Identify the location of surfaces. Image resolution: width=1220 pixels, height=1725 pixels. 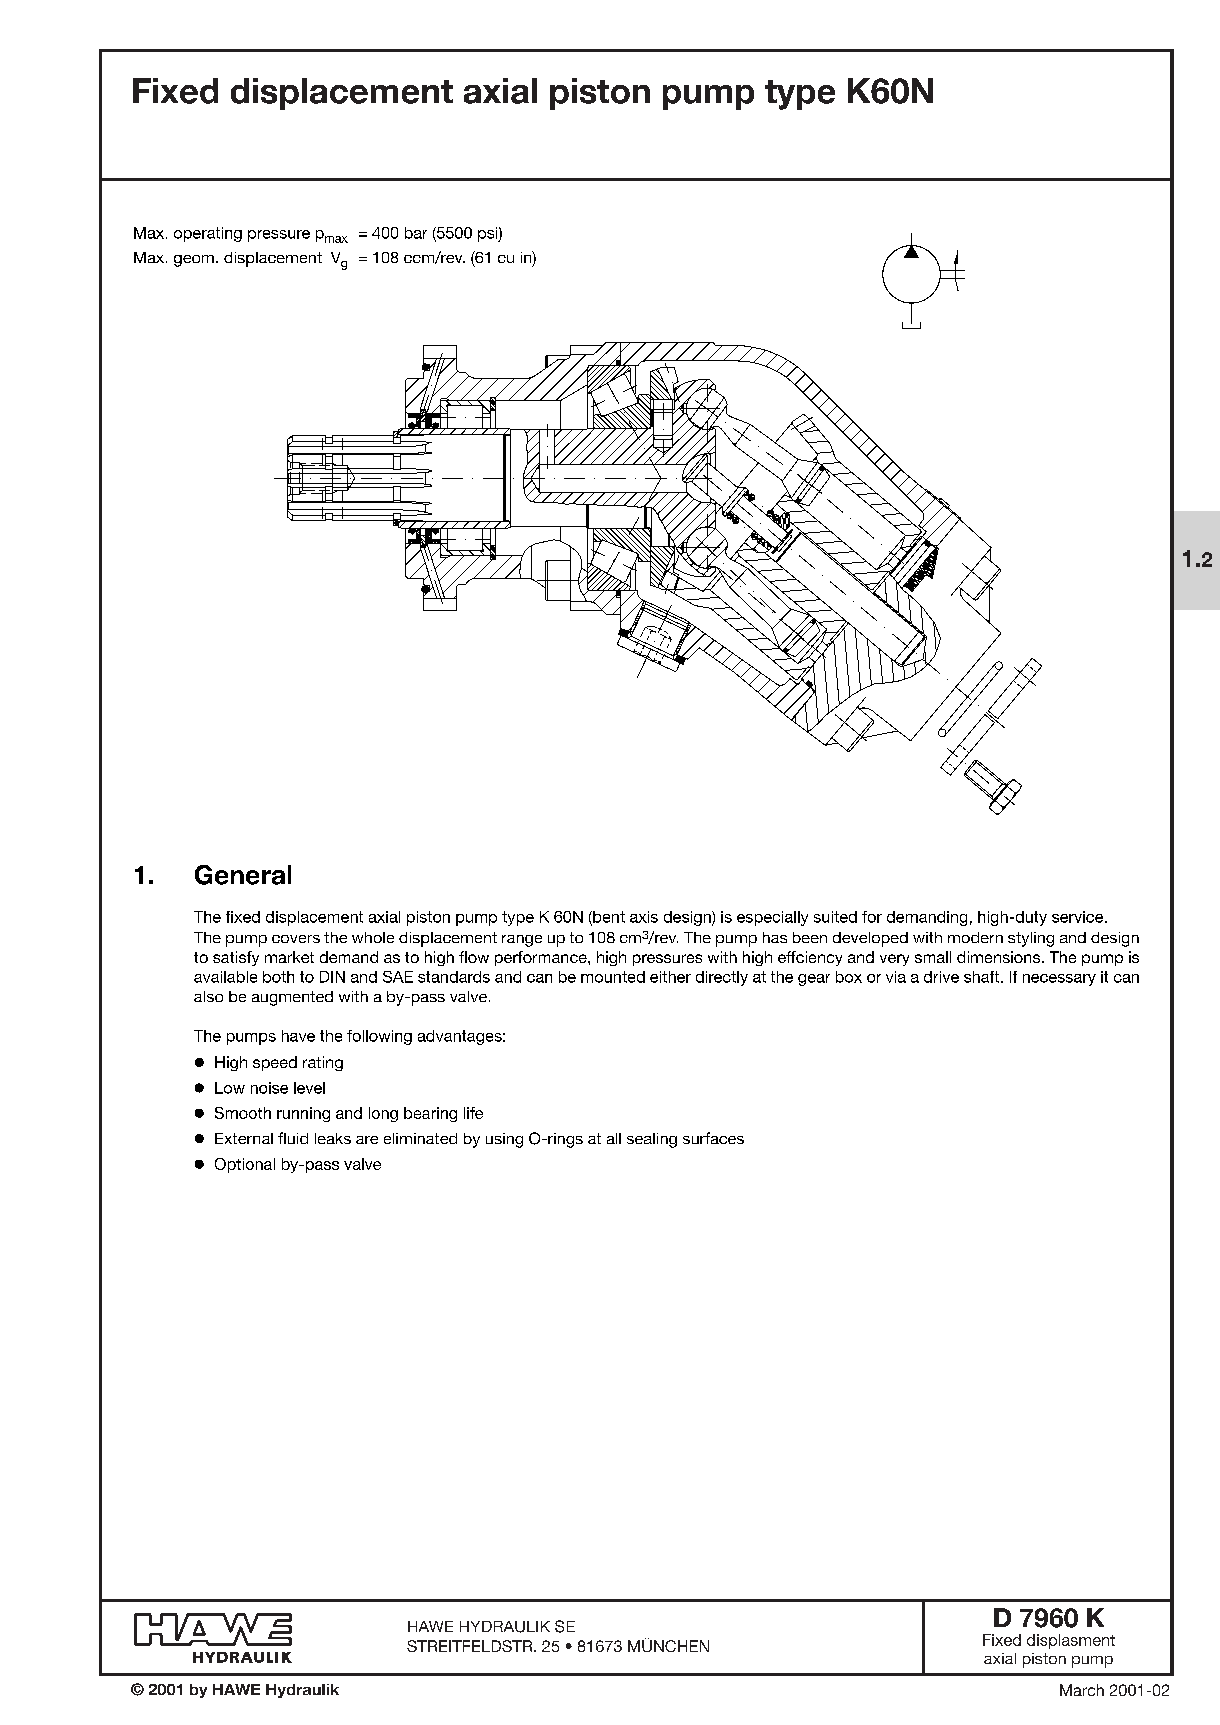
(713, 1138).
